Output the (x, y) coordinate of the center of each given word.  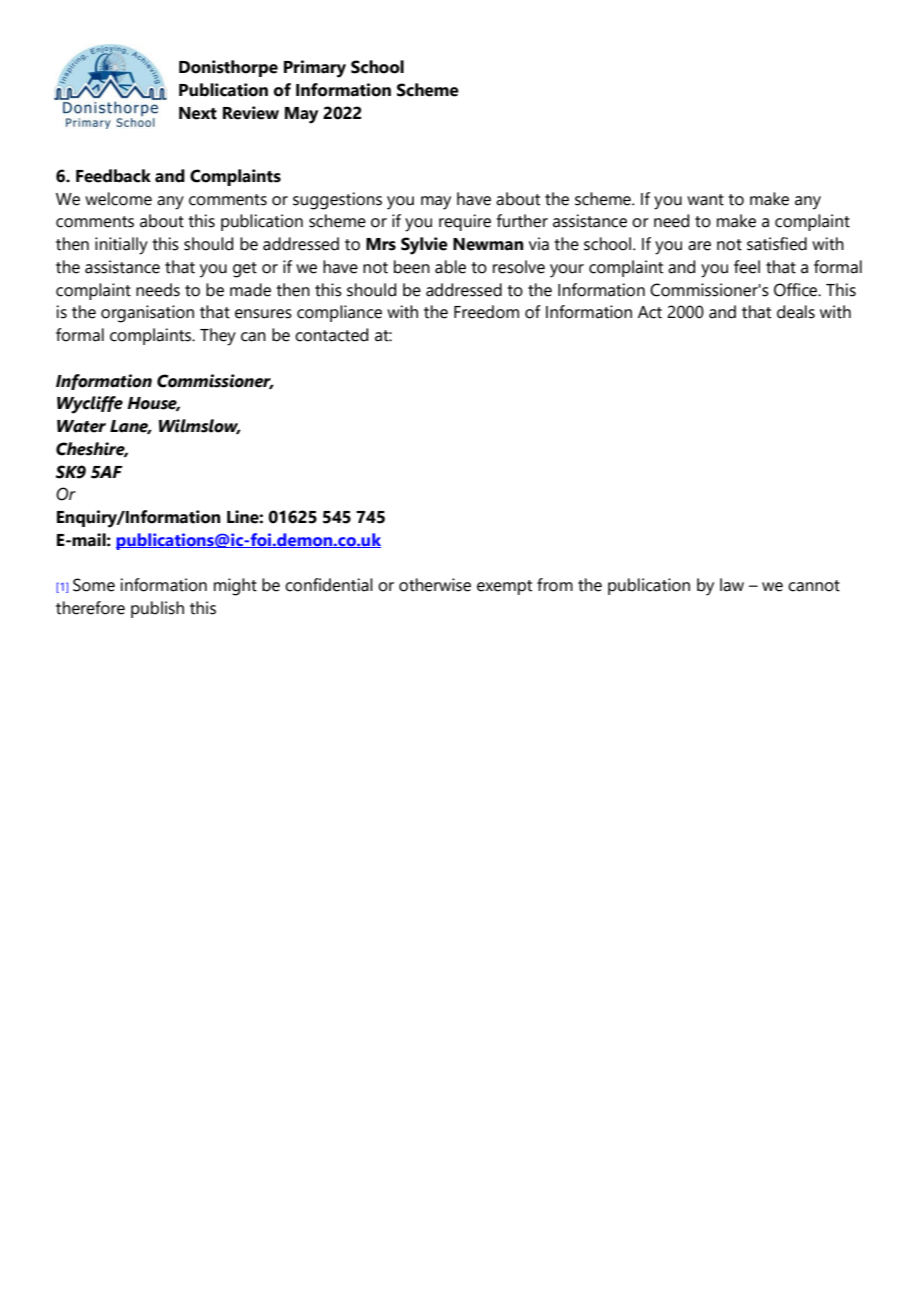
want (705, 200)
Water (81, 426)
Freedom (486, 312)
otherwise (435, 585)
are (699, 246)
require (465, 222)
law (732, 585)
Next (198, 113)
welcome (118, 199)
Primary (315, 69)
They (218, 337)
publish (157, 609)
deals (796, 312)
